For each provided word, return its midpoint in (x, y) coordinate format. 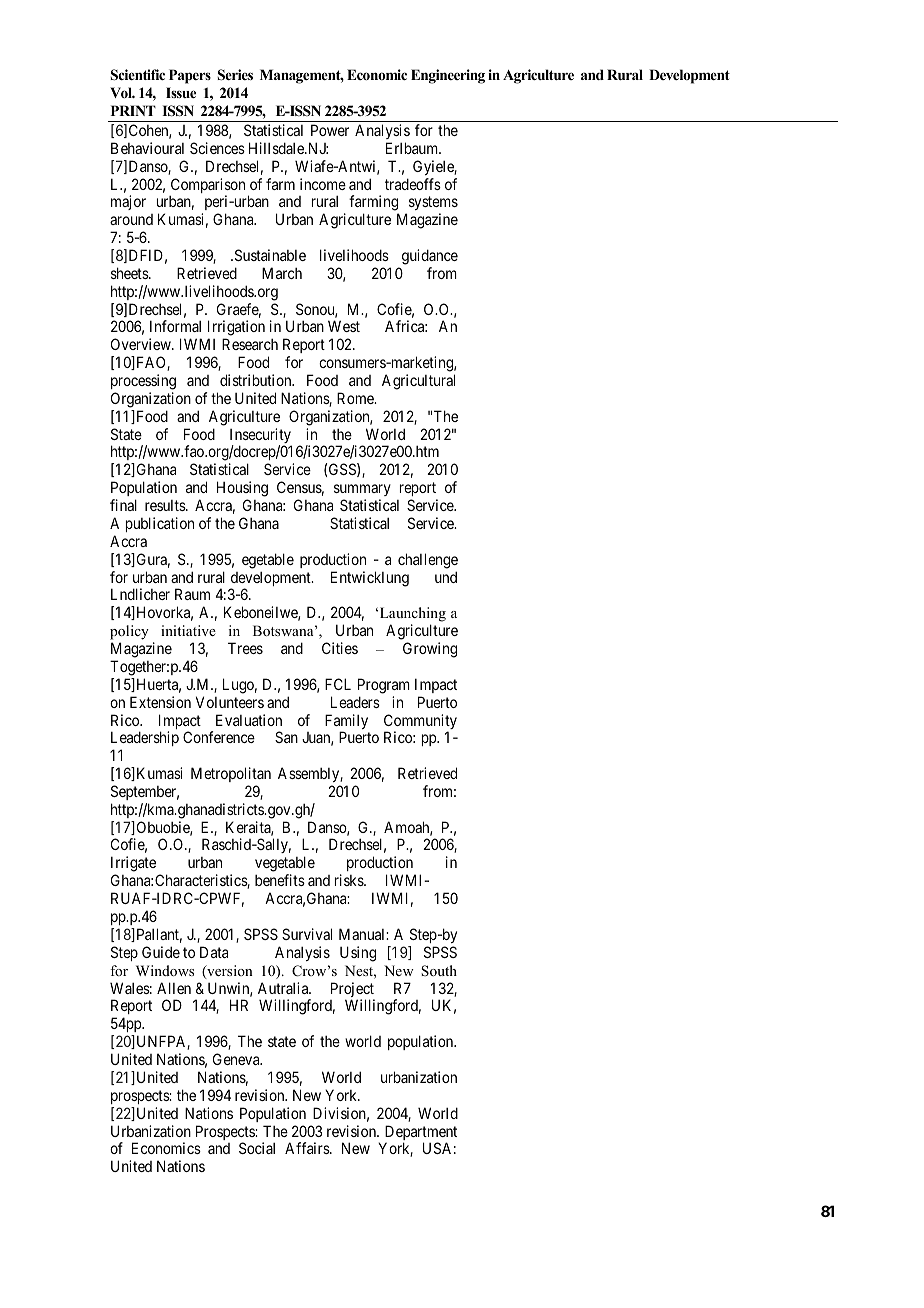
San (286, 737)
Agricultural (418, 382)
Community (420, 723)
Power (330, 130)
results (166, 505)
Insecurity (261, 437)
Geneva (237, 1059)
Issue (181, 92)
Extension (160, 702)
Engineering (448, 76)
